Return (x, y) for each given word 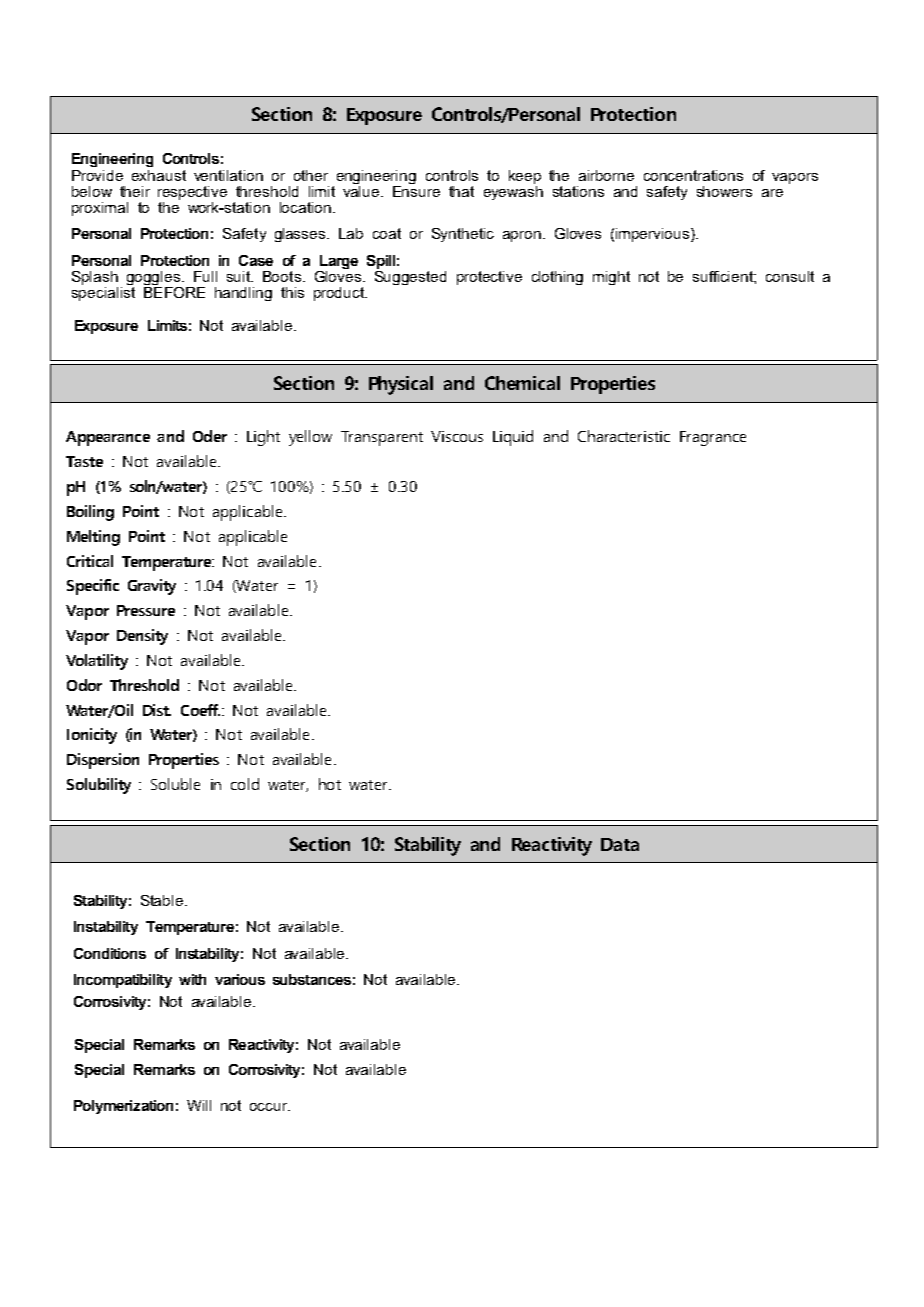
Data (620, 844)
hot (330, 784)
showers (724, 191)
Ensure (416, 190)
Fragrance (713, 438)
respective (192, 193)
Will (199, 1105)
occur (270, 1107)
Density (142, 637)
